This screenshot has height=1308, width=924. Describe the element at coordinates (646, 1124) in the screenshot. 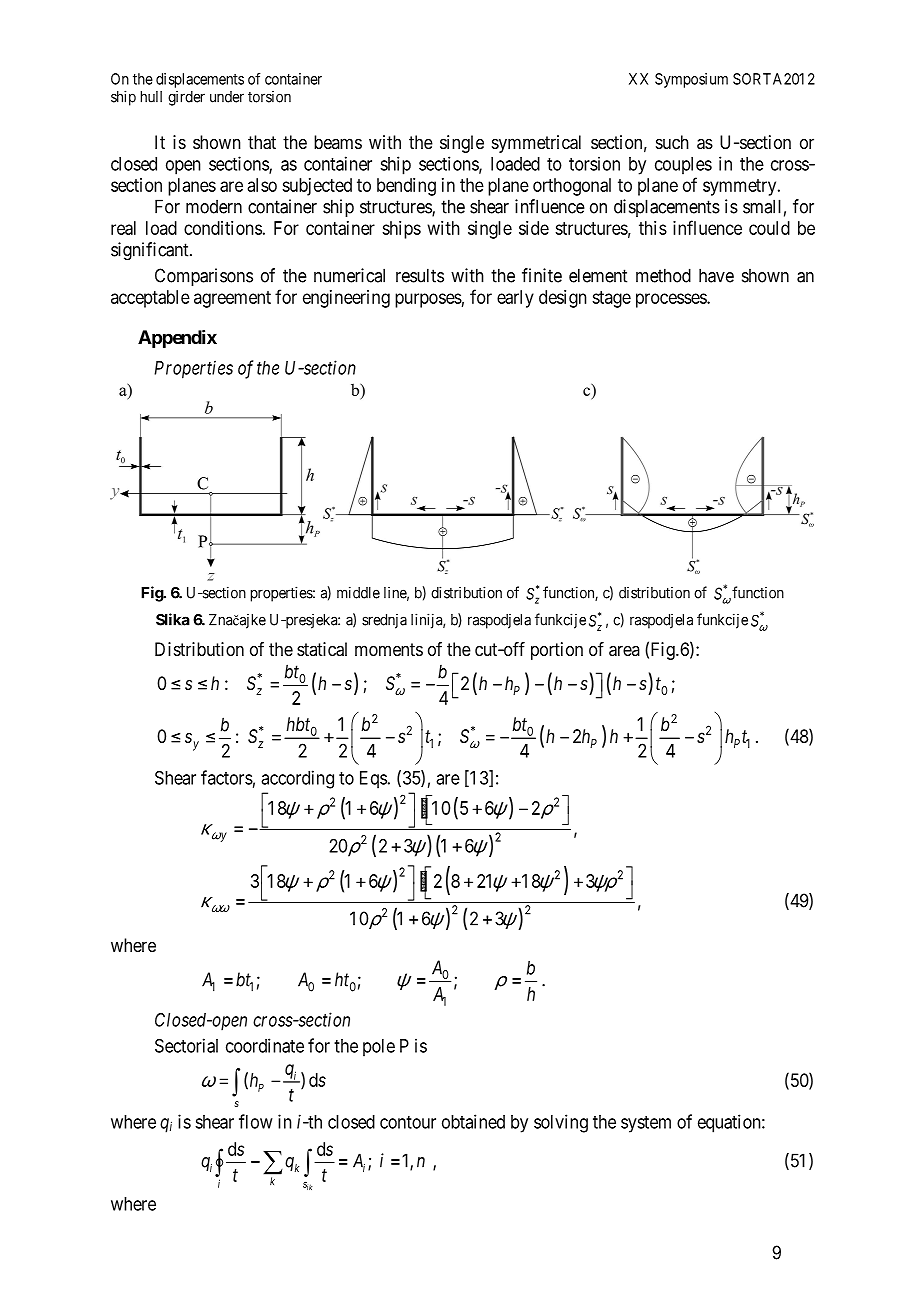

I see `system` at that location.
